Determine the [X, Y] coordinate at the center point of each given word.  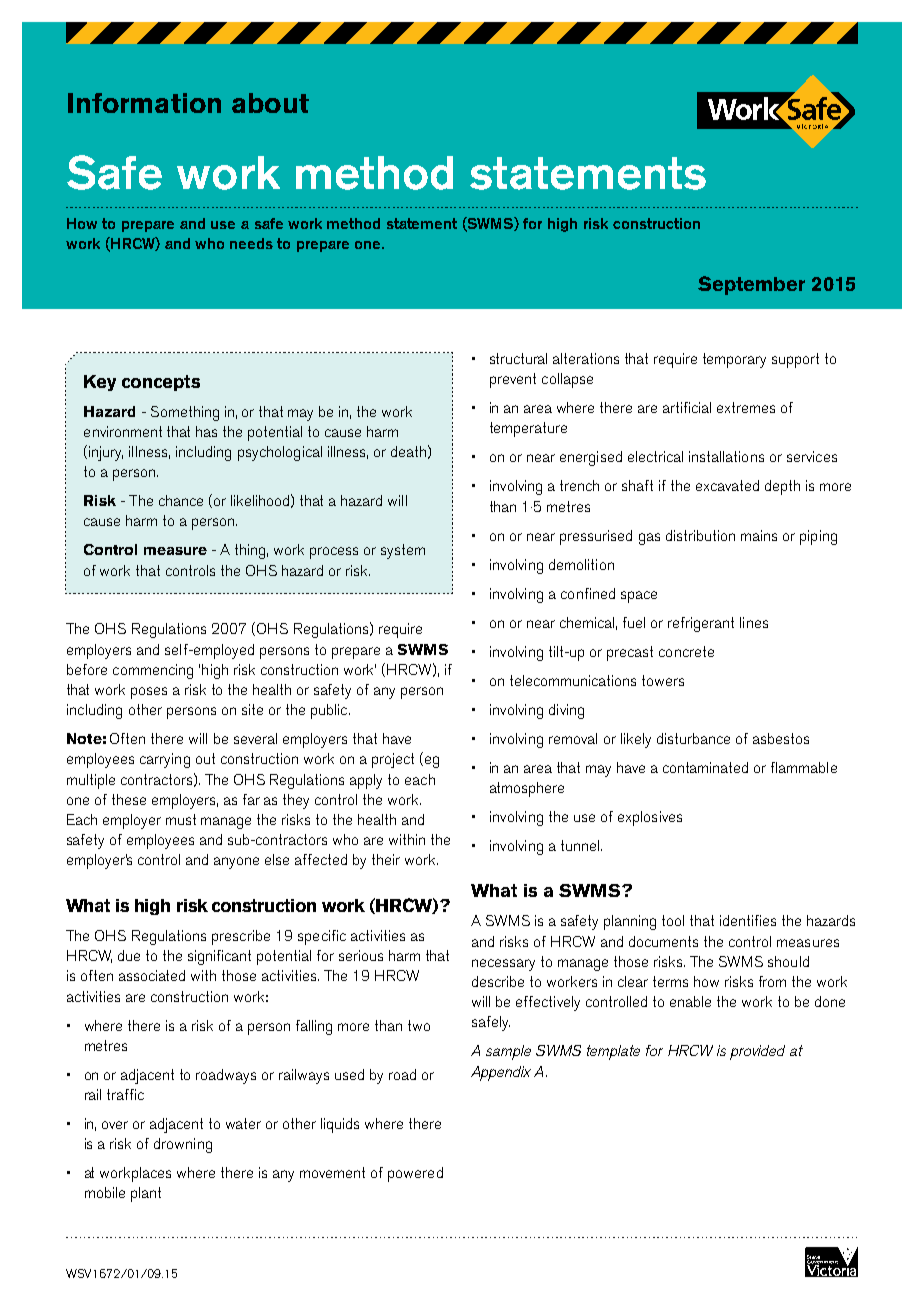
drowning [183, 1145]
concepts [161, 383]
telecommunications [573, 680]
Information [144, 103]
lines [754, 622]
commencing [153, 671]
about [270, 103]
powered [415, 1174]
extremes [746, 407]
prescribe [241, 937]
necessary [503, 965]
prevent [513, 380]
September [751, 285]
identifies [748, 920]
